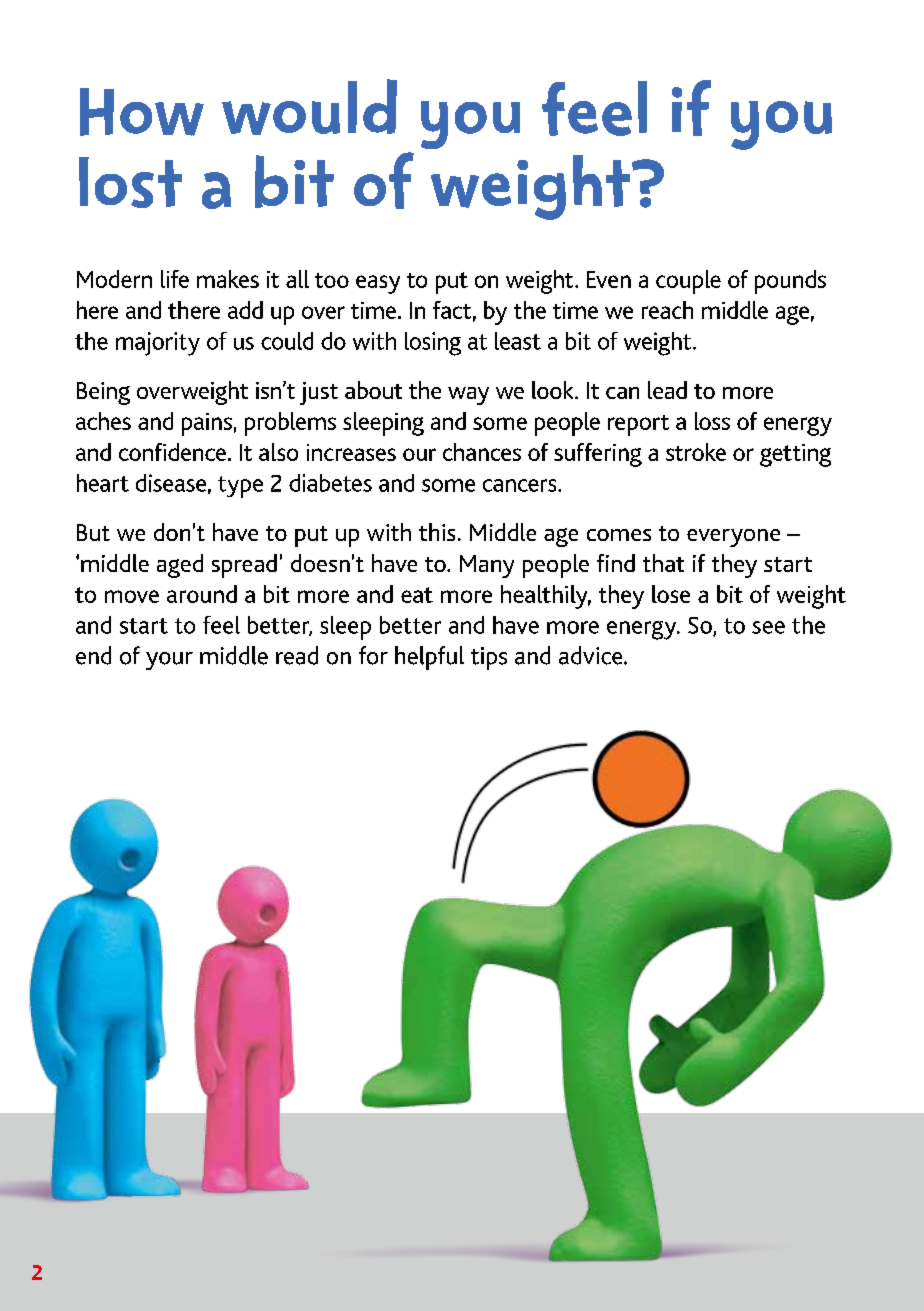 This page has width=924, height=1311. What do you see at coordinates (309, 107) in the page?
I see `would` at bounding box center [309, 107].
